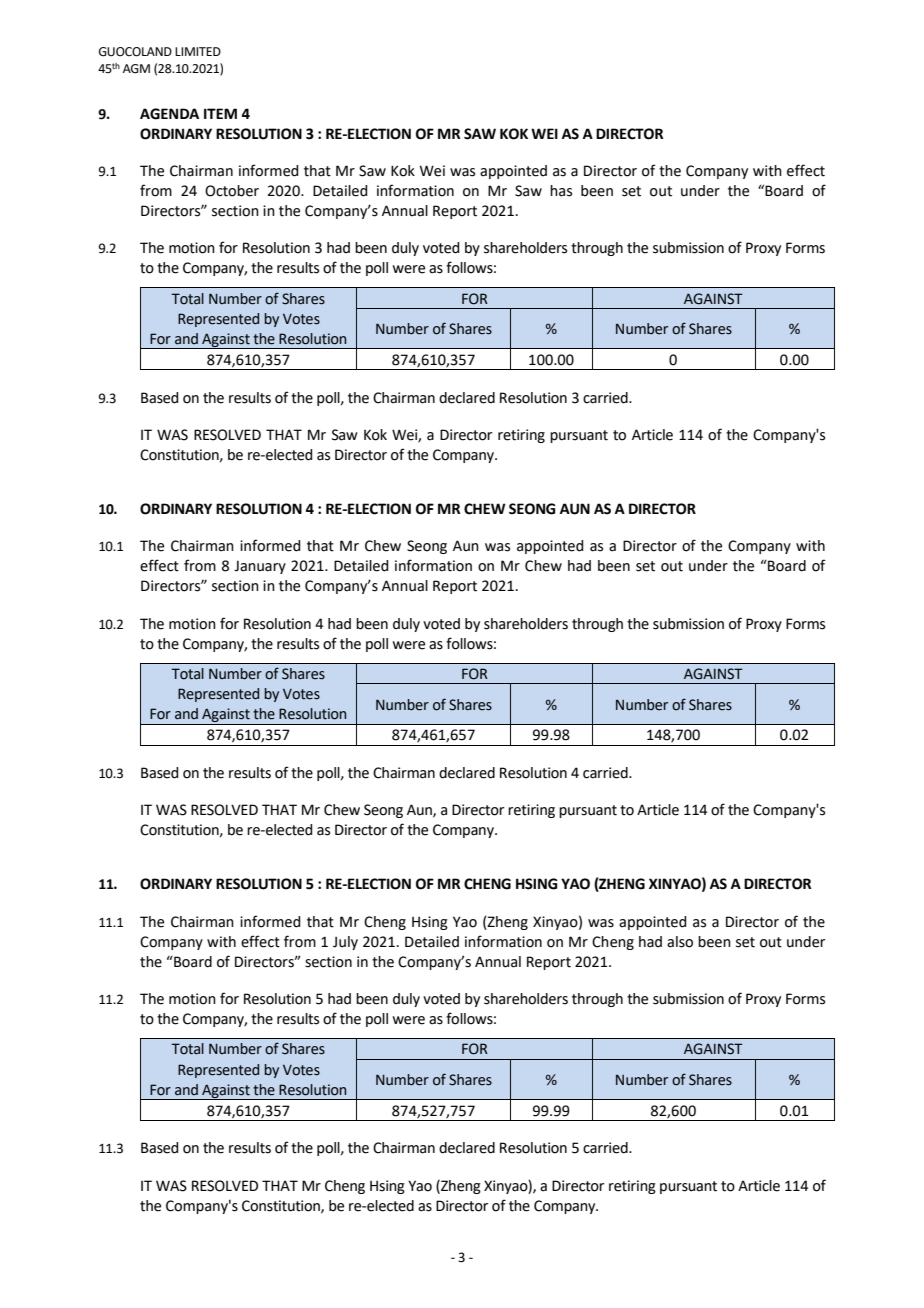  Describe the element at coordinates (561, 191) in the screenshot. I see `has` at that location.
